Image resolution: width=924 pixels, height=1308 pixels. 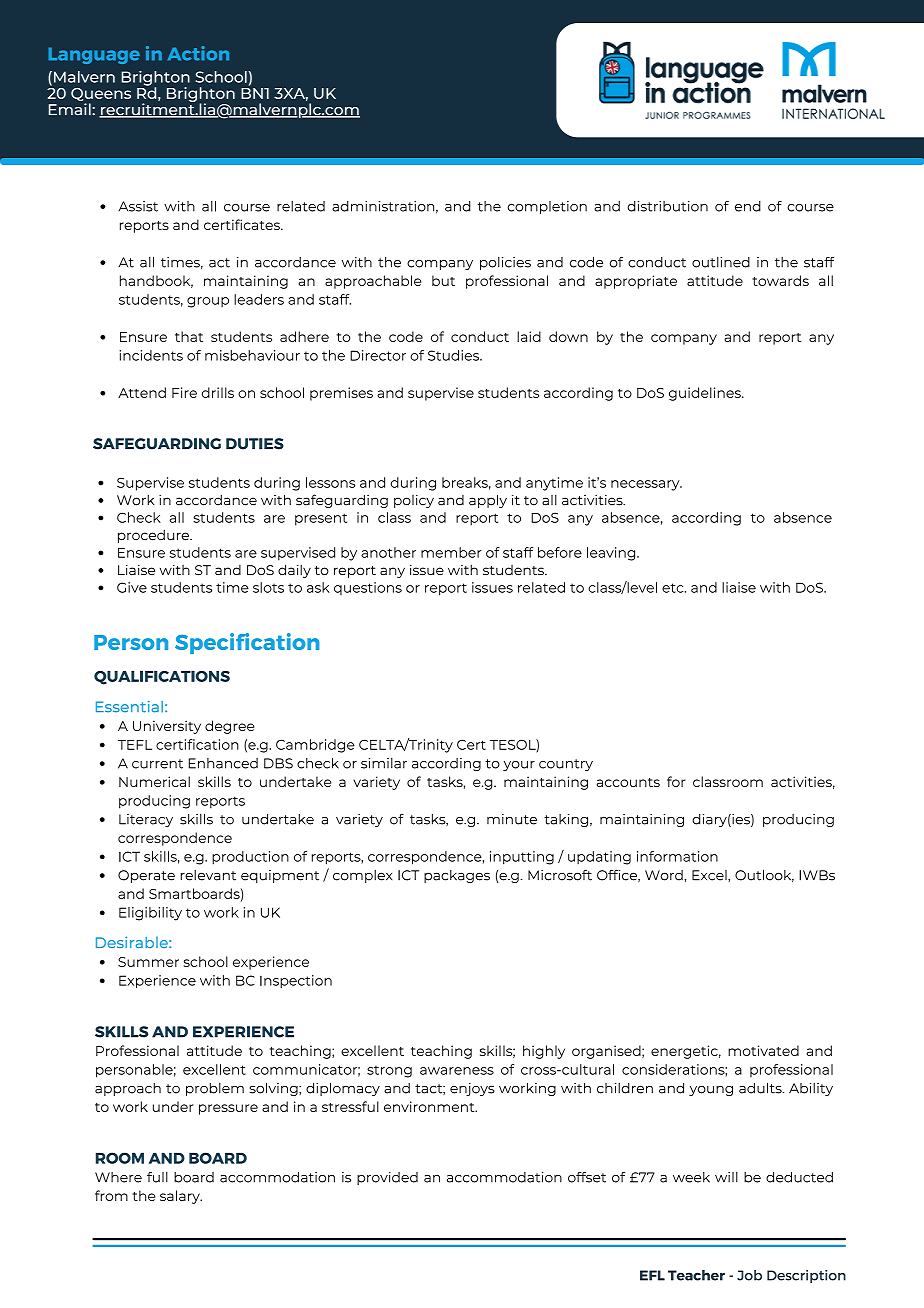 What do you see at coordinates (547, 207) in the screenshot?
I see `completion` at bounding box center [547, 207].
